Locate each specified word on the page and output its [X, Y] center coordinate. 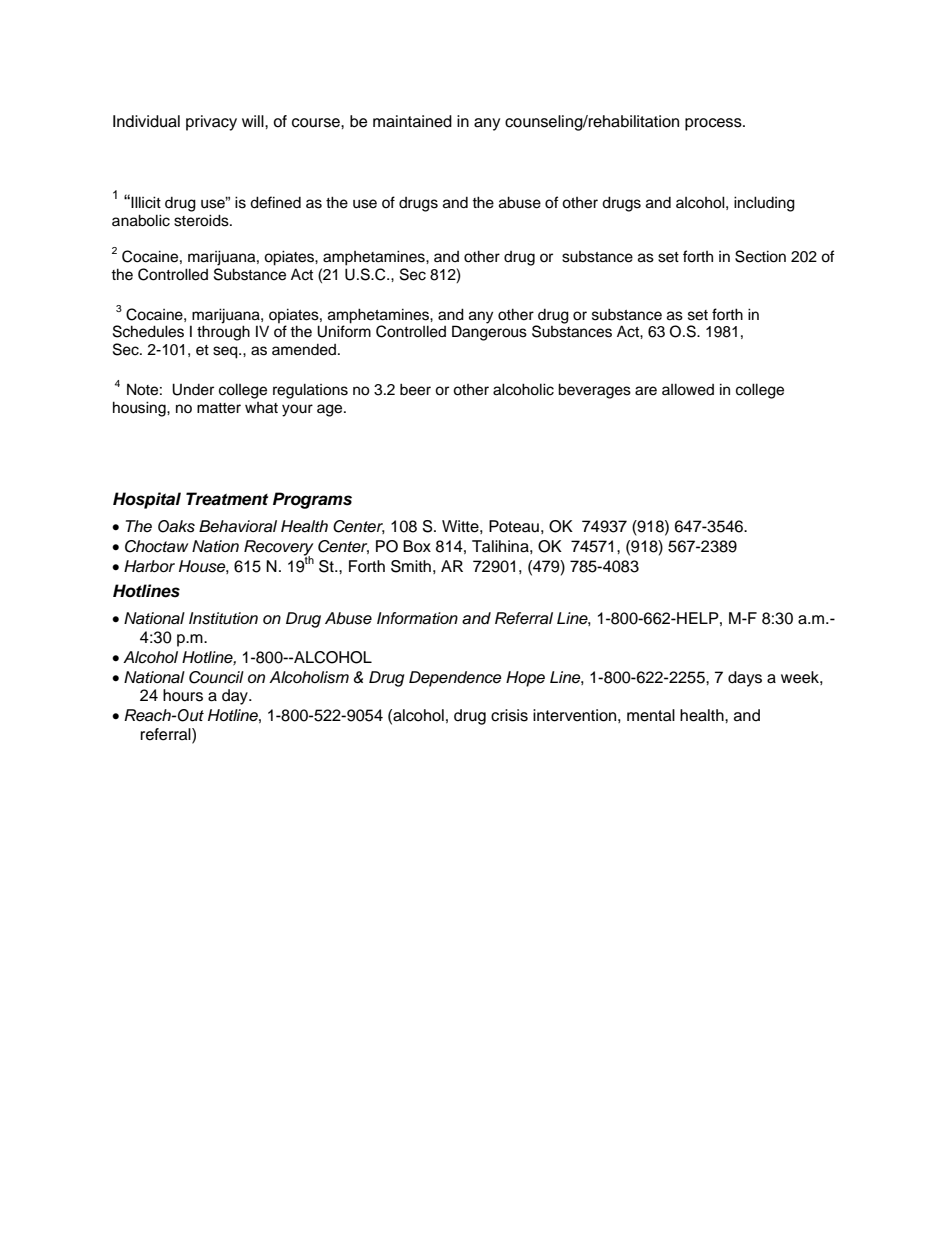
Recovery [279, 549]
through [223, 333]
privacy [211, 123]
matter [219, 408]
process [714, 124]
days [745, 679]
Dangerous [489, 333]
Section [760, 256]
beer [415, 389]
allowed [688, 389]
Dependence [455, 679]
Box [417, 546]
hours [183, 695]
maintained [412, 121]
